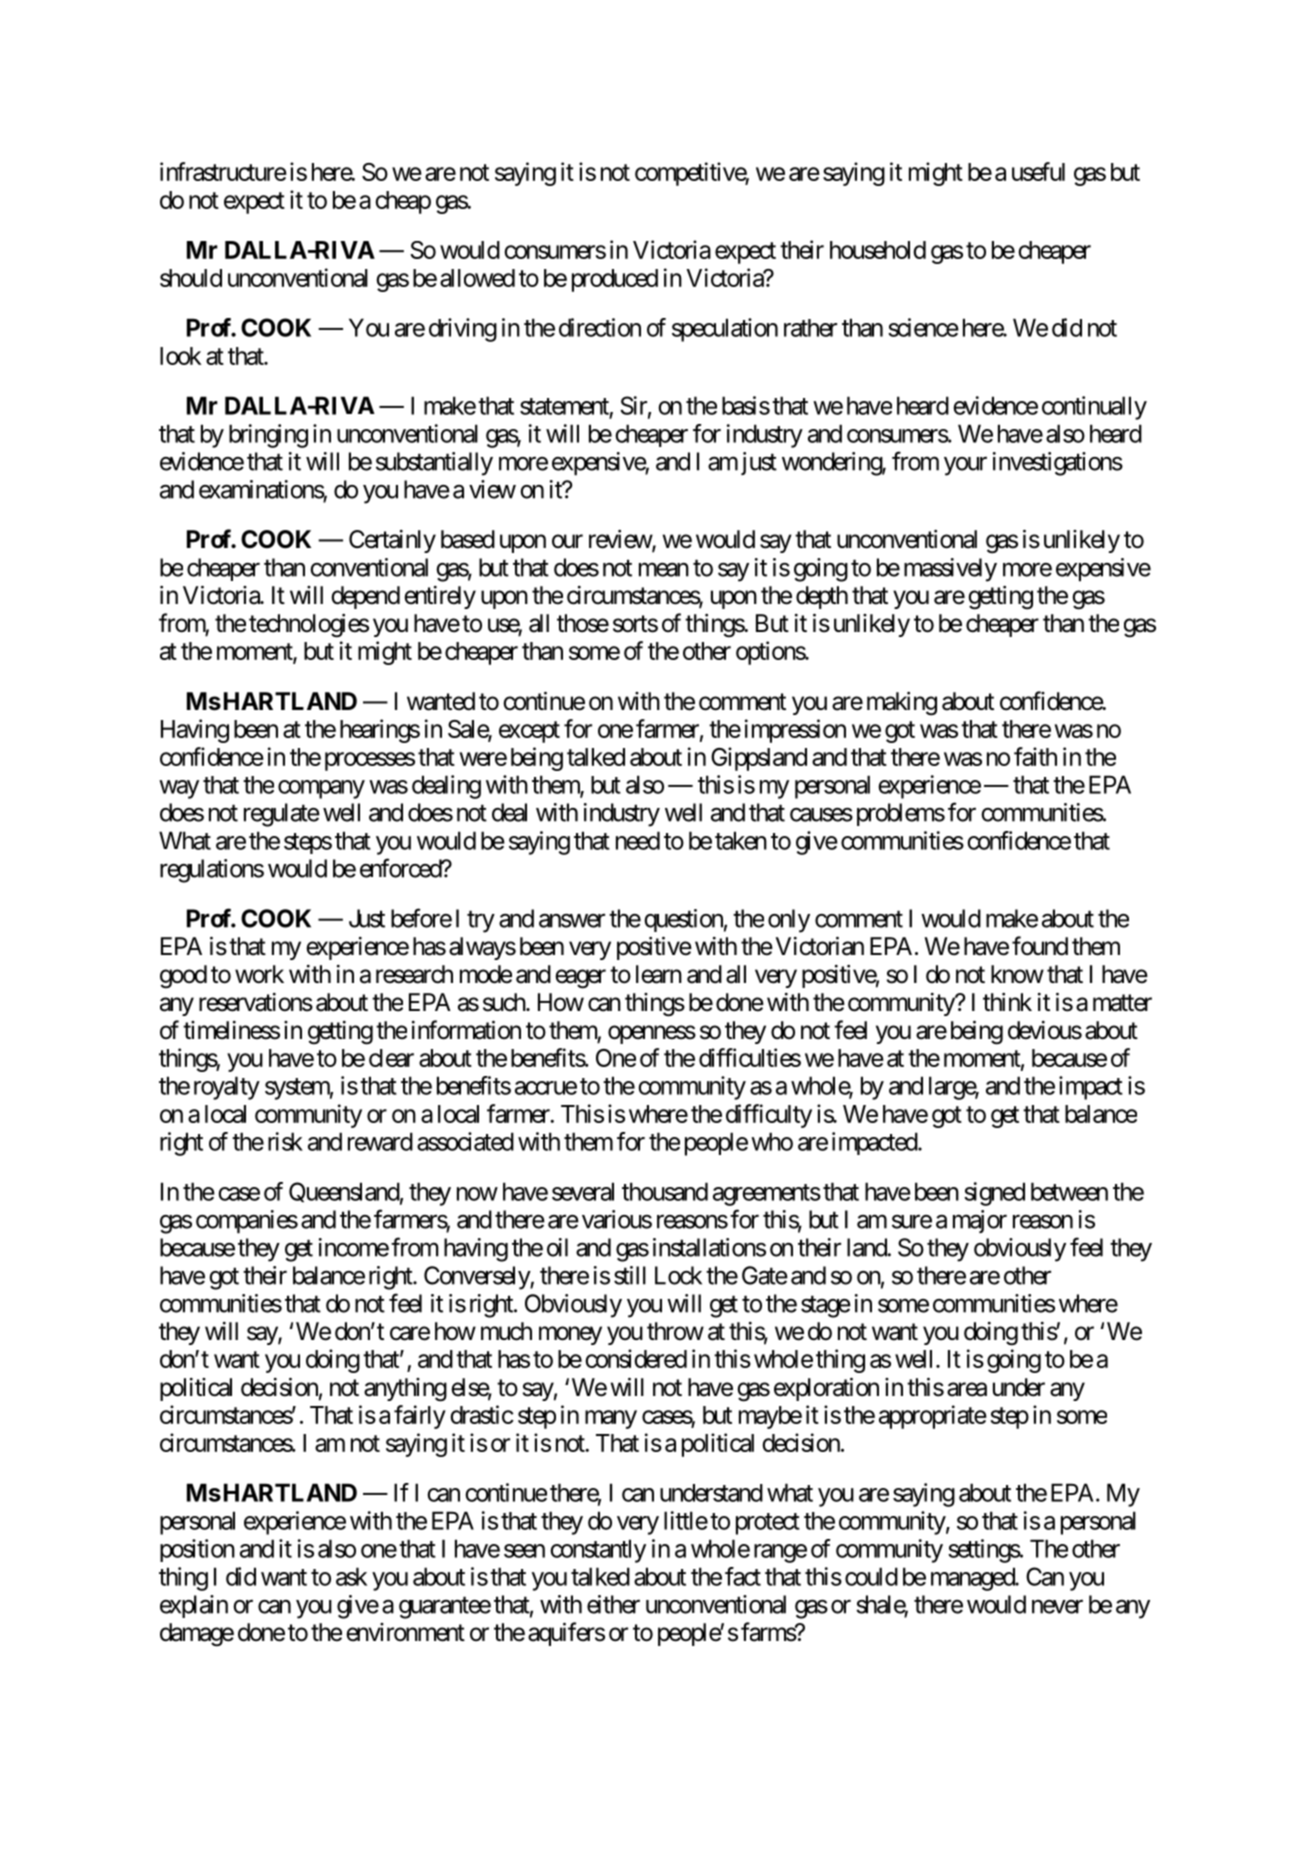  I want to click on work, so click(259, 974).
